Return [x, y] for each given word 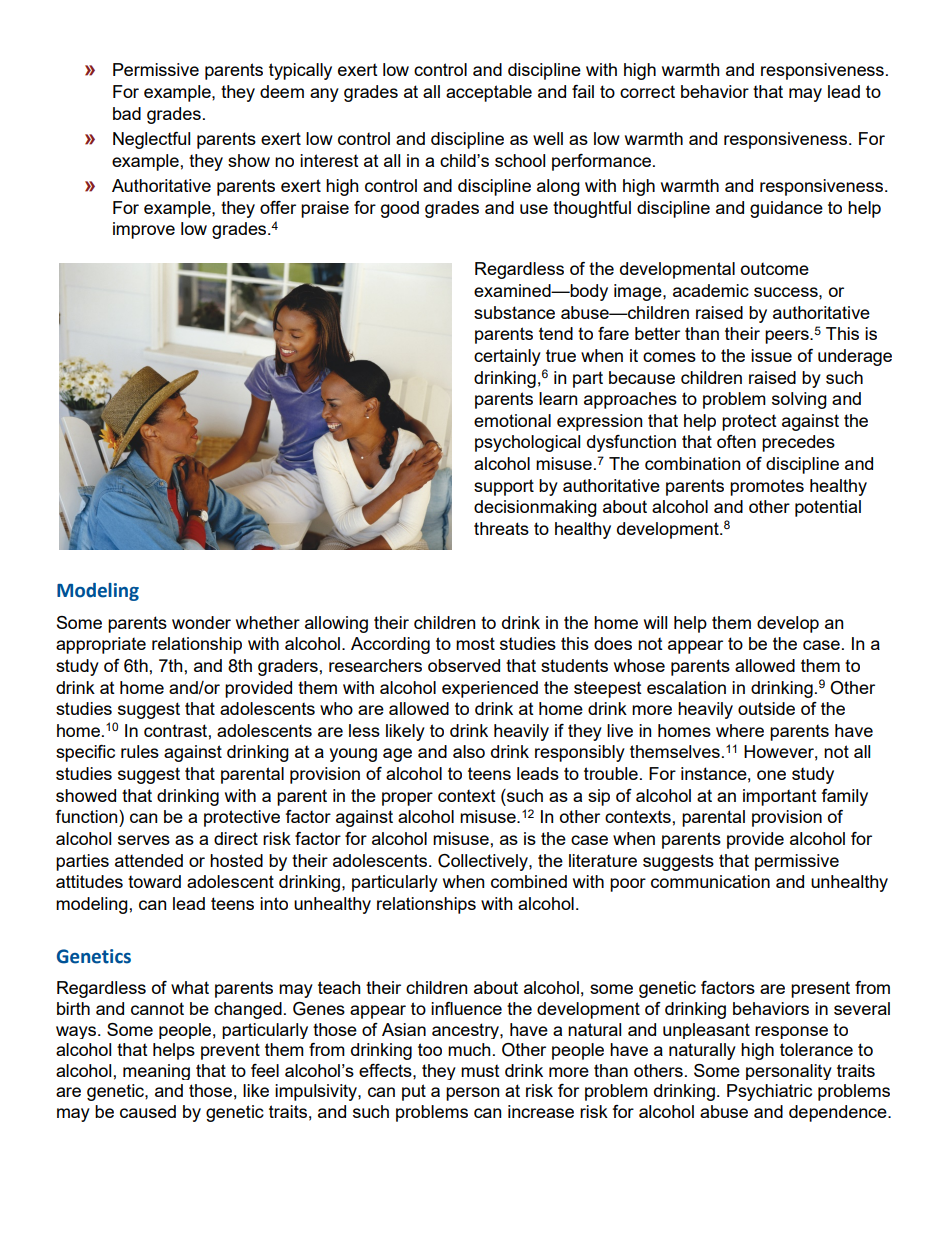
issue [771, 355]
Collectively [484, 862]
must [480, 1071]
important [780, 797]
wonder [201, 622]
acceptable [489, 93]
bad [127, 113]
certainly [507, 357]
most [475, 643]
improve [144, 230]
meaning [156, 1072]
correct [647, 91]
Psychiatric [769, 1092]
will [655, 622]
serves [144, 840]
